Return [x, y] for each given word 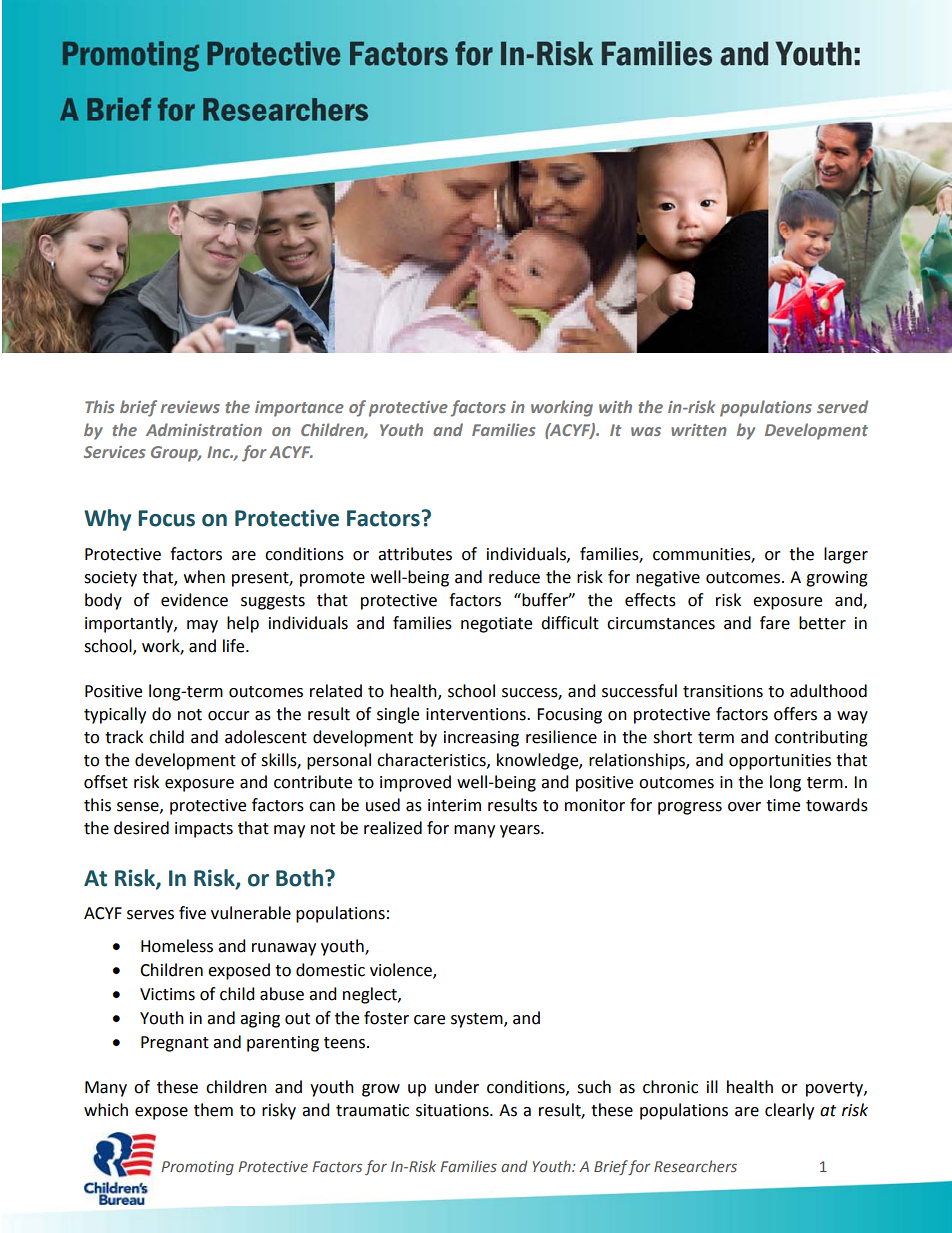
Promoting [197, 1168]
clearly [789, 1111]
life [235, 646]
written [699, 430]
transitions [723, 691]
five [192, 913]
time [783, 805]
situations [453, 1110]
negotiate [496, 625]
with [615, 406]
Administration [204, 429]
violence [402, 971]
